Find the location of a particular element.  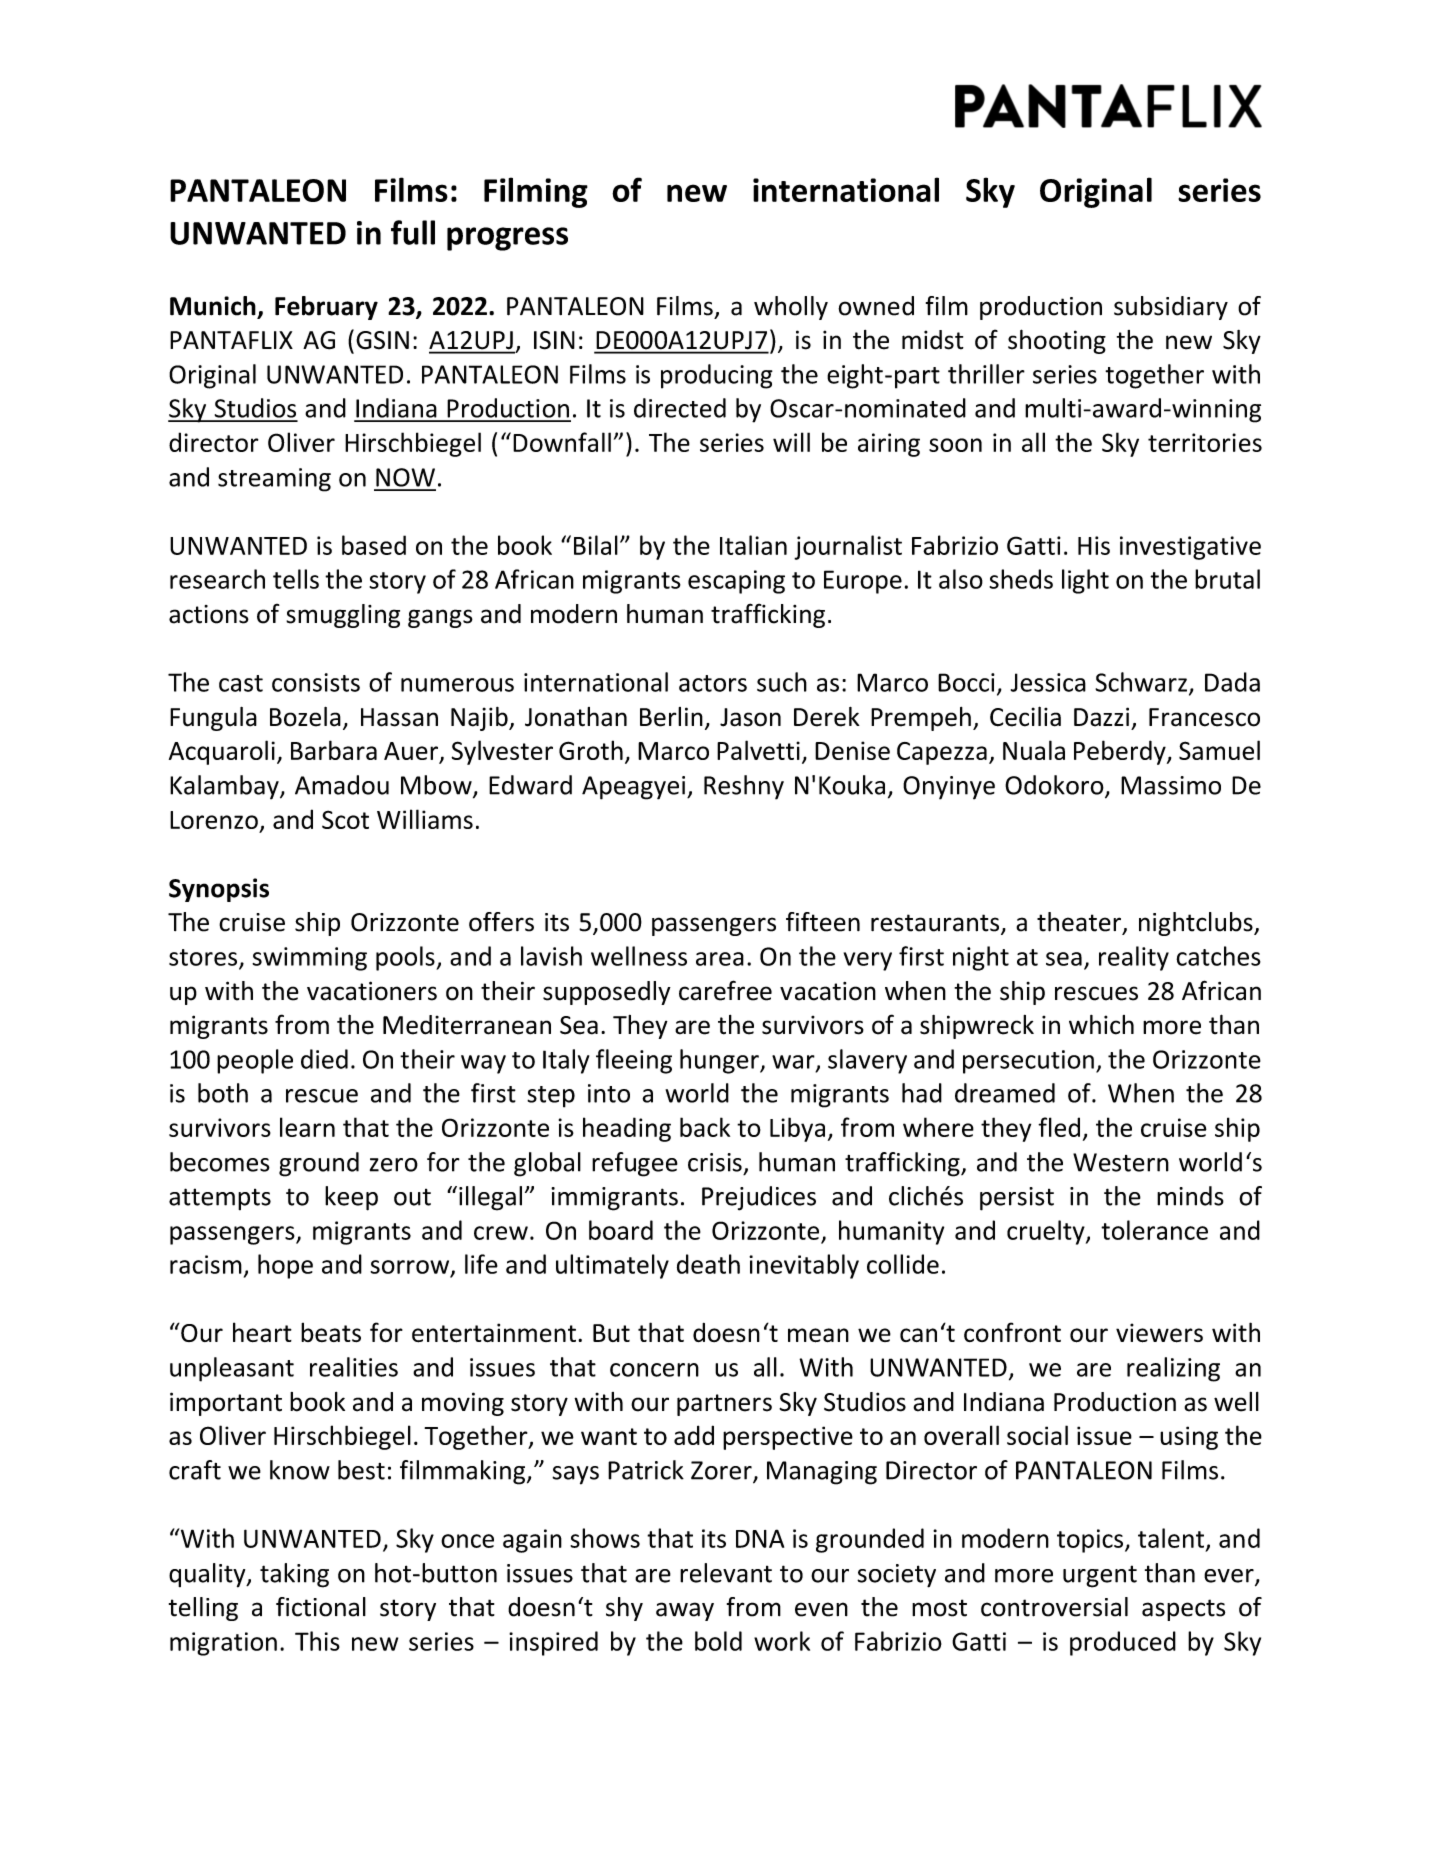

wholly is located at coordinates (791, 308).
